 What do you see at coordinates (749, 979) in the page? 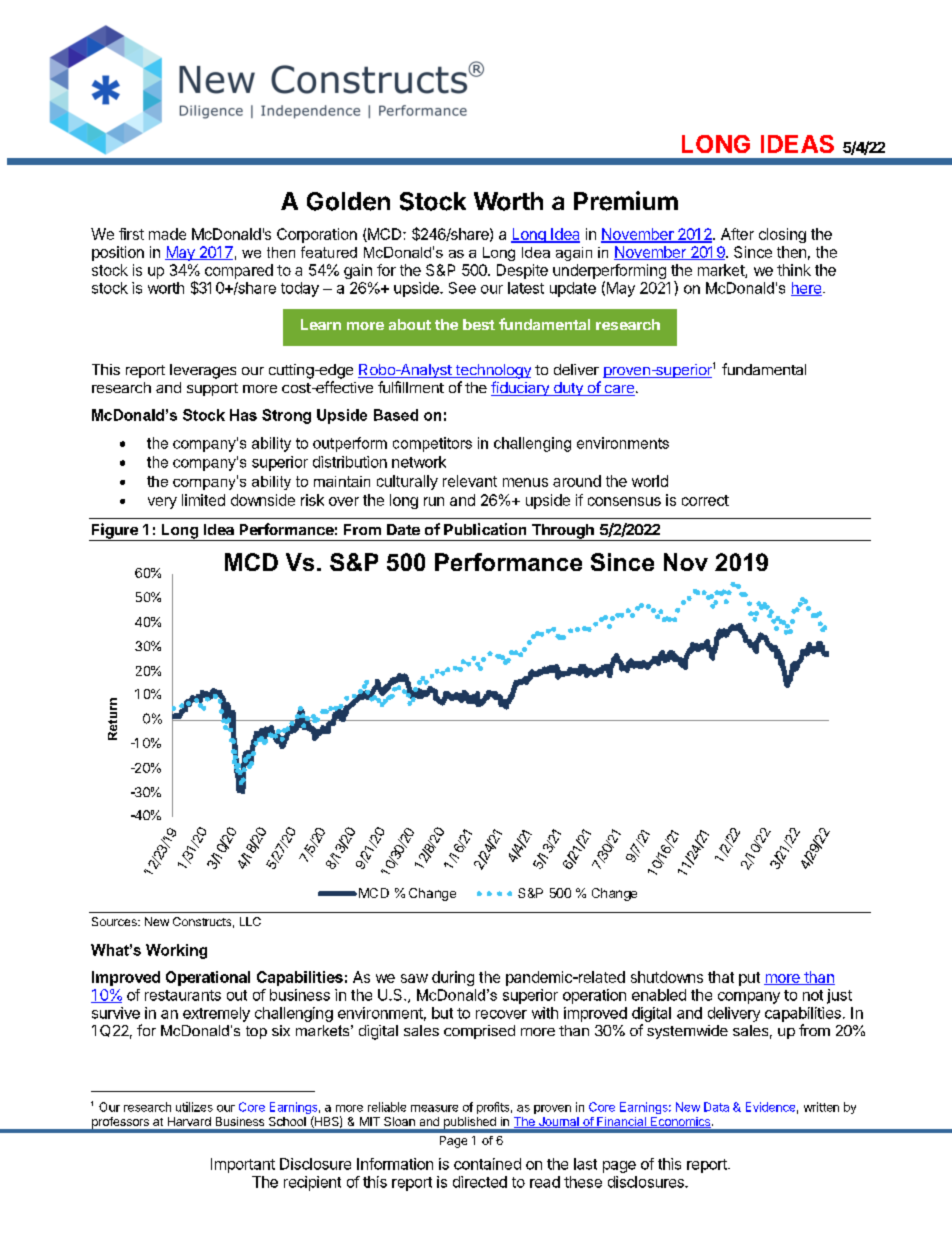
I see `put` at bounding box center [749, 979].
